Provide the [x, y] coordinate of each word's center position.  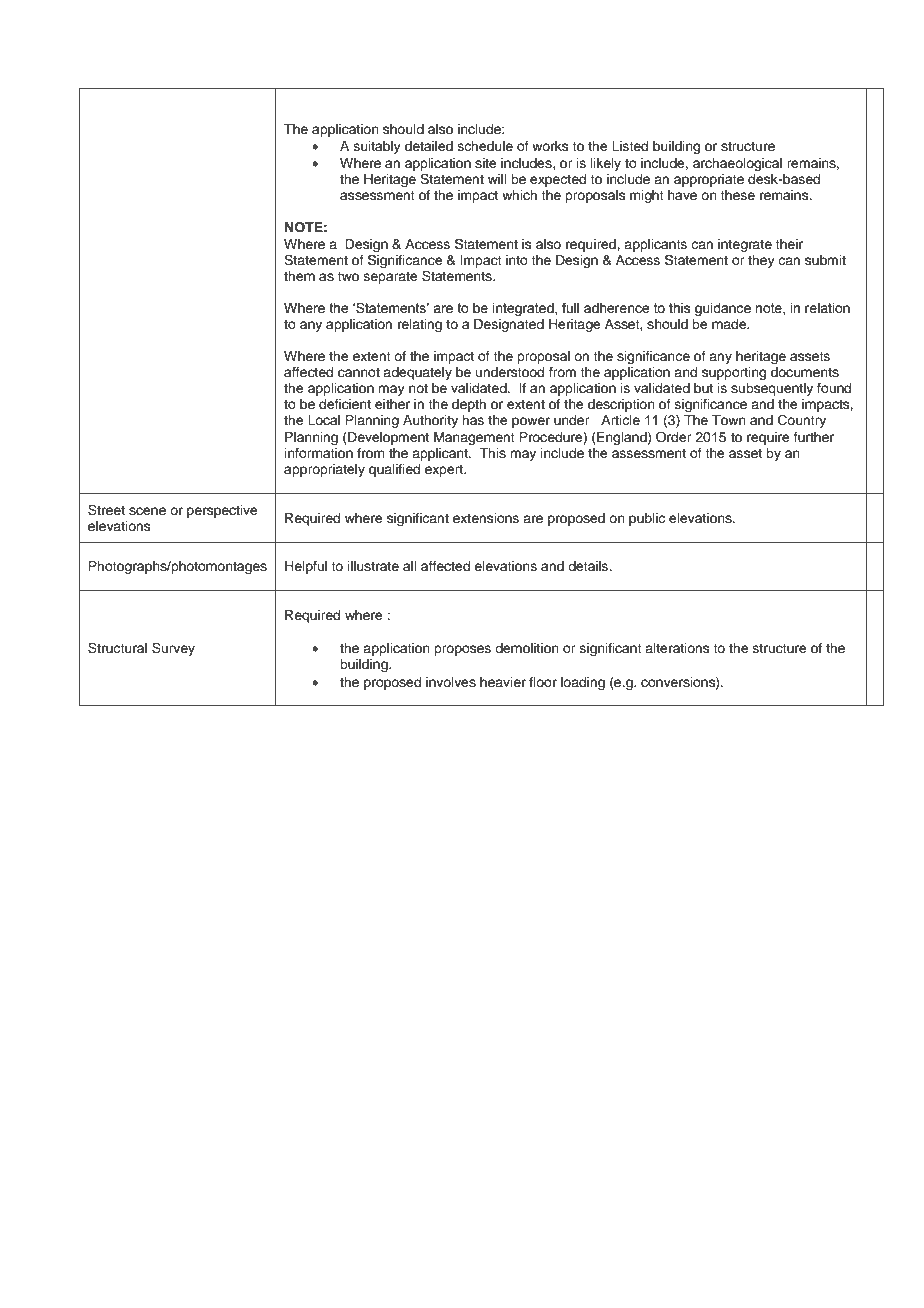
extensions [486, 518]
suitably [377, 147]
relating [420, 325]
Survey [173, 649]
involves [451, 682]
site [486, 163]
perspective [222, 511]
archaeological [737, 164]
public [647, 519]
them [299, 276]
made [730, 324]
